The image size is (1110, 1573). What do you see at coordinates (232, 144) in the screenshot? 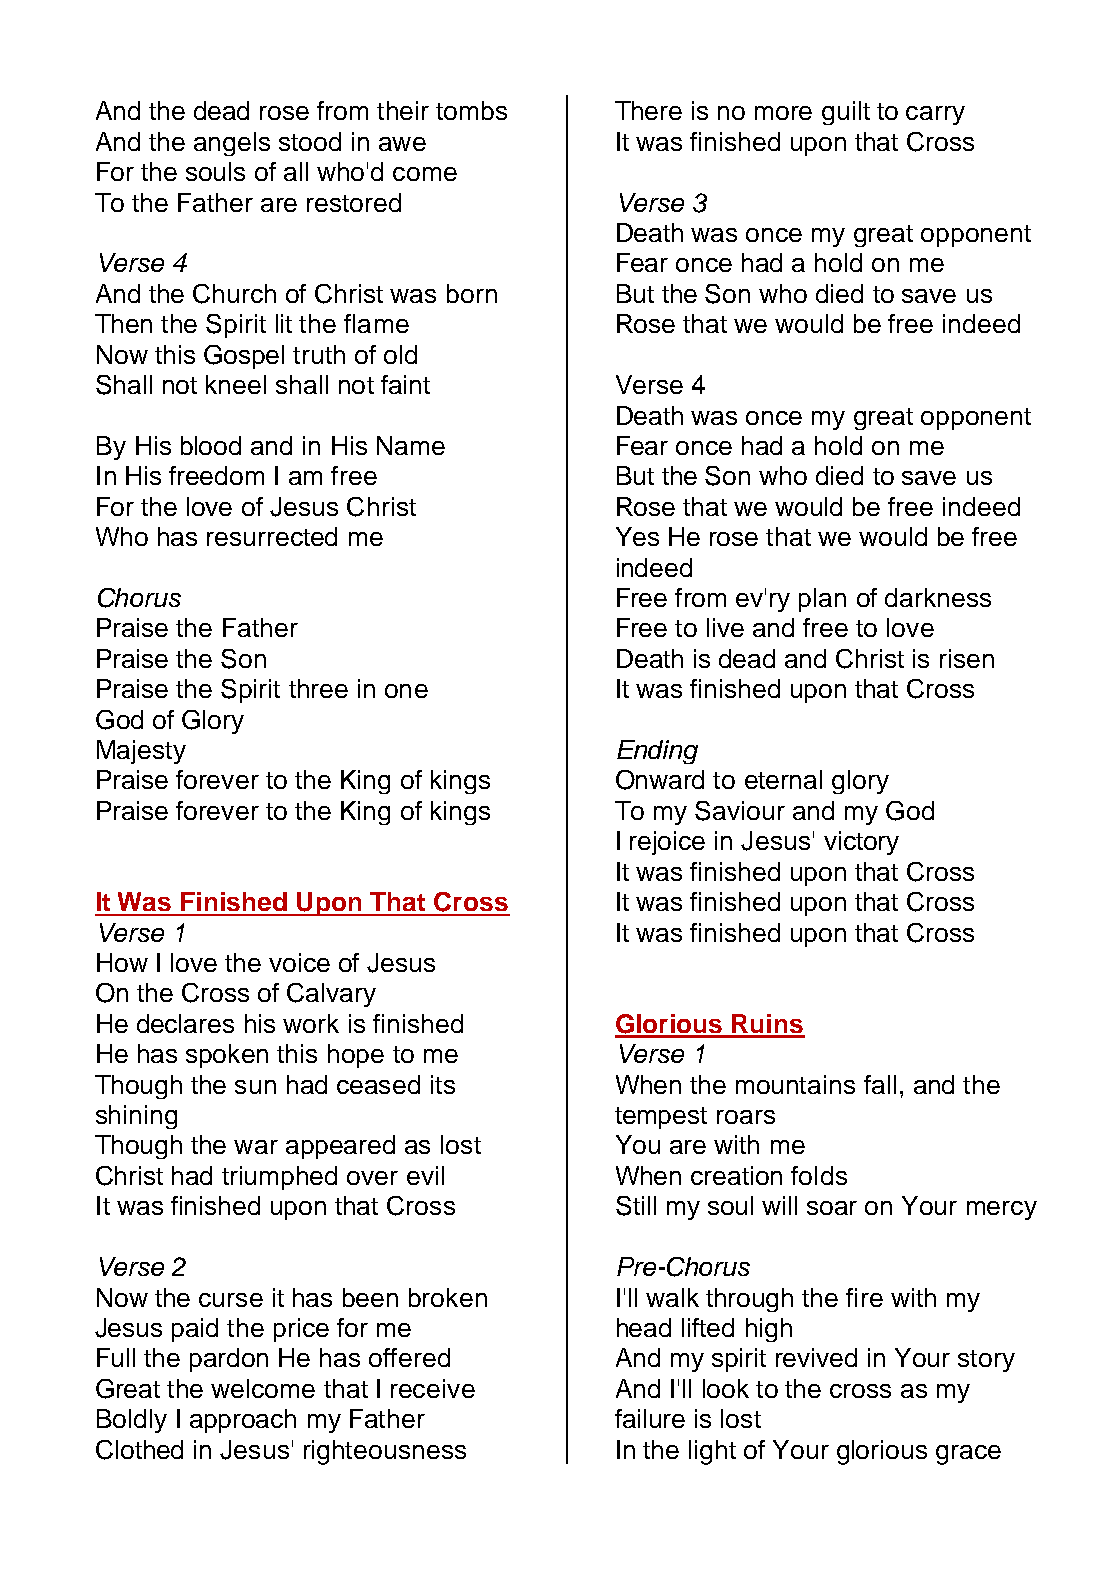
I see `angels` at bounding box center [232, 144].
